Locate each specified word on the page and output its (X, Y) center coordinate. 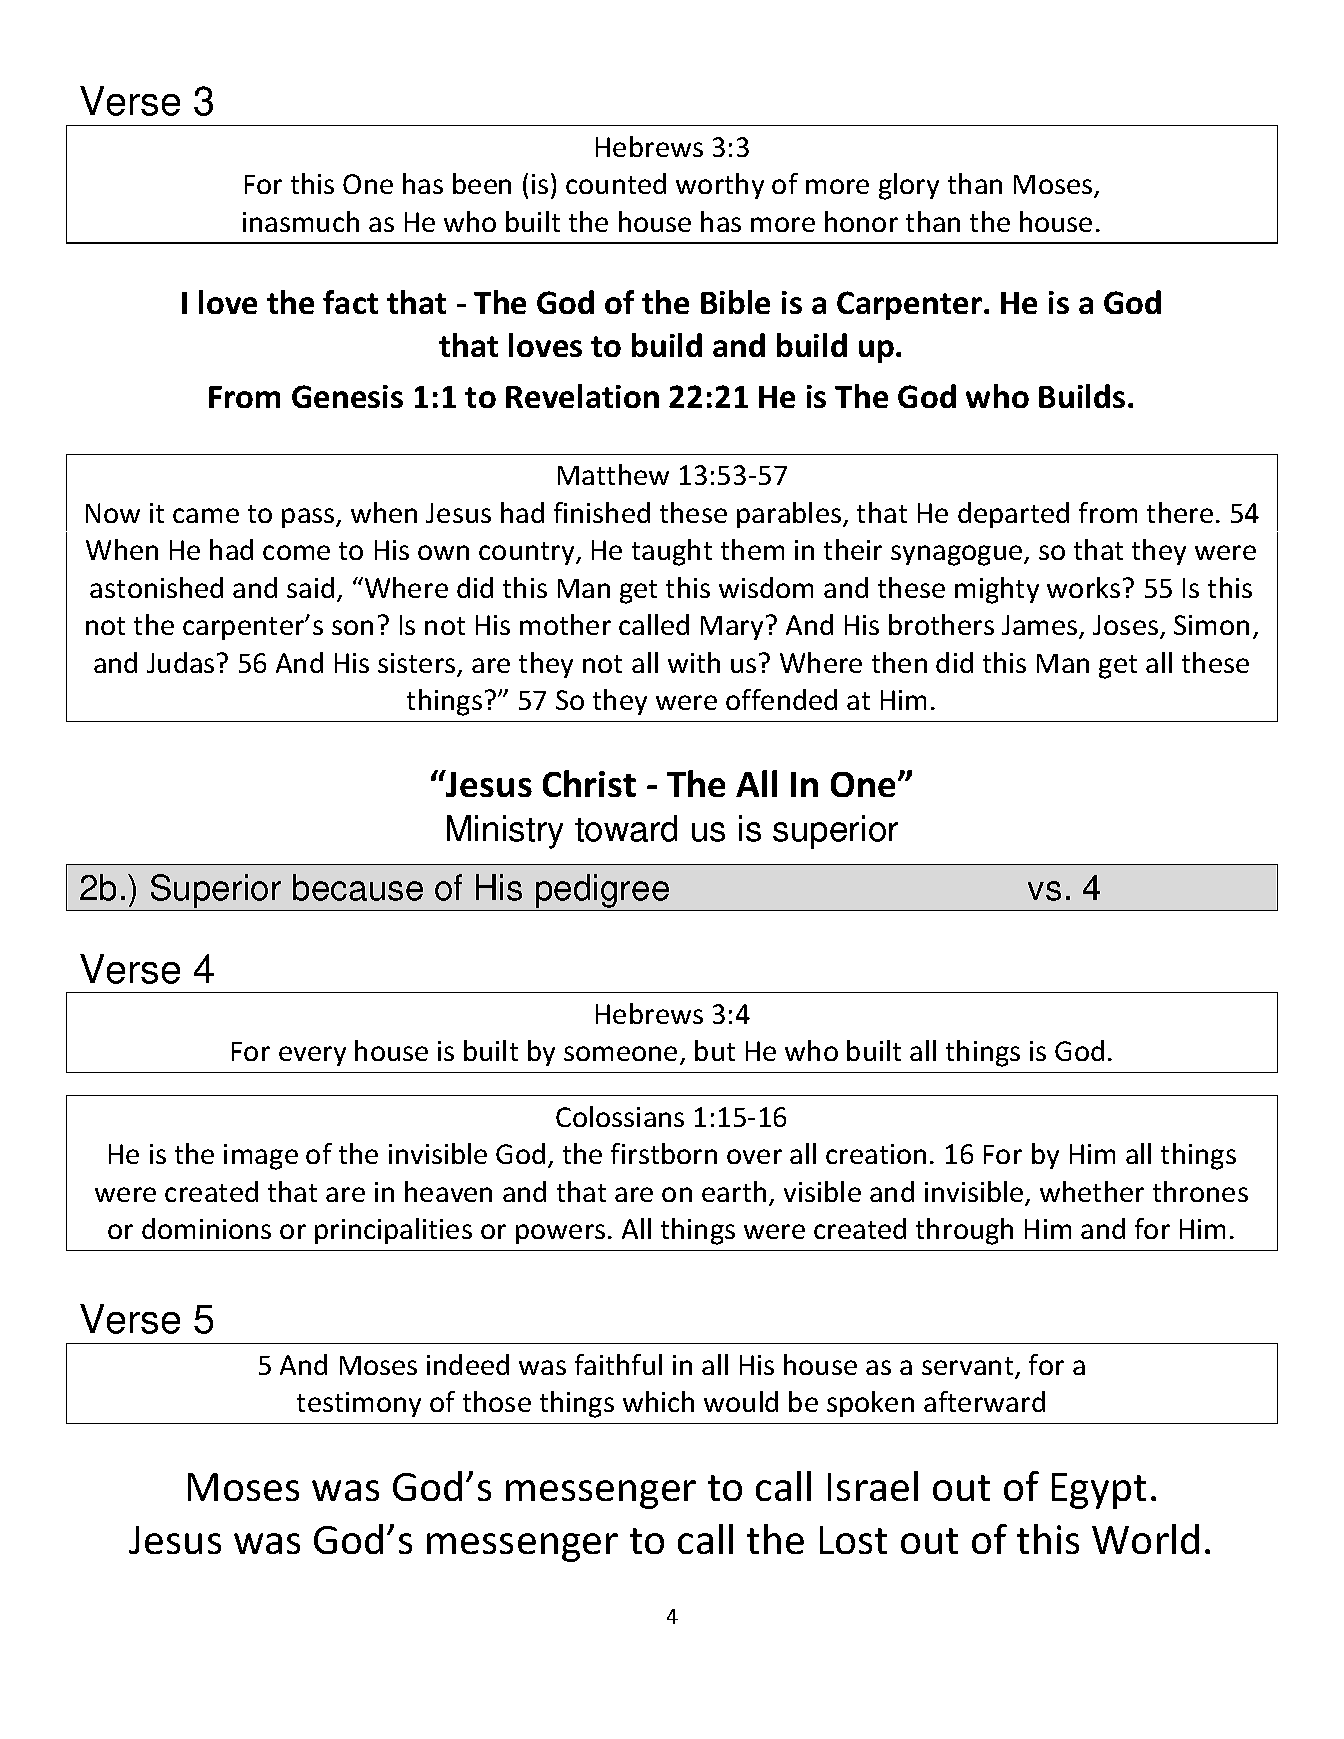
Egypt (1099, 1491)
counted (616, 183)
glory (909, 186)
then (899, 662)
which (658, 1401)
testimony (359, 1404)
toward (626, 828)
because (358, 887)
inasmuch (301, 221)
